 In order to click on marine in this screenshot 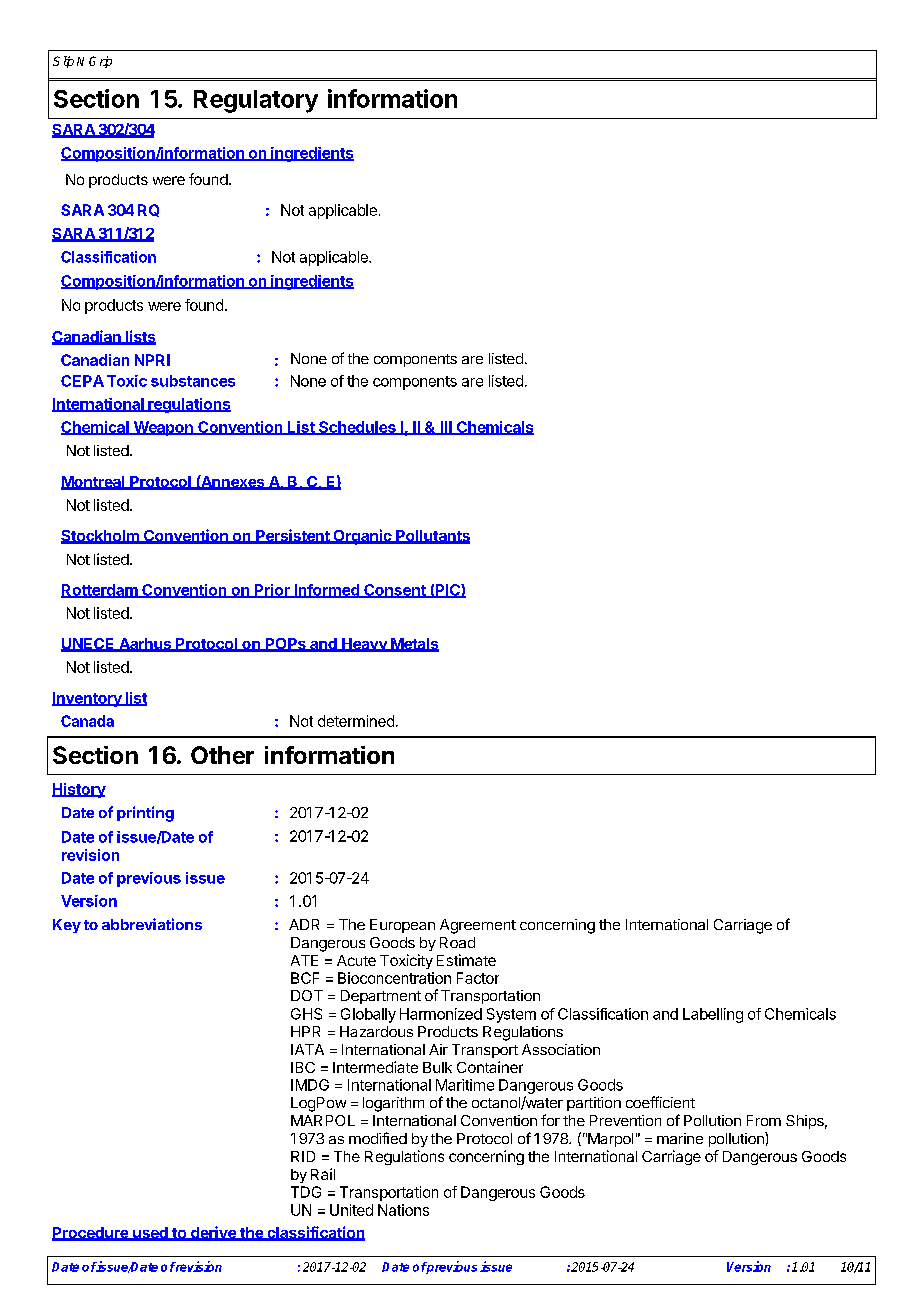, I will do `click(680, 1138)`.
